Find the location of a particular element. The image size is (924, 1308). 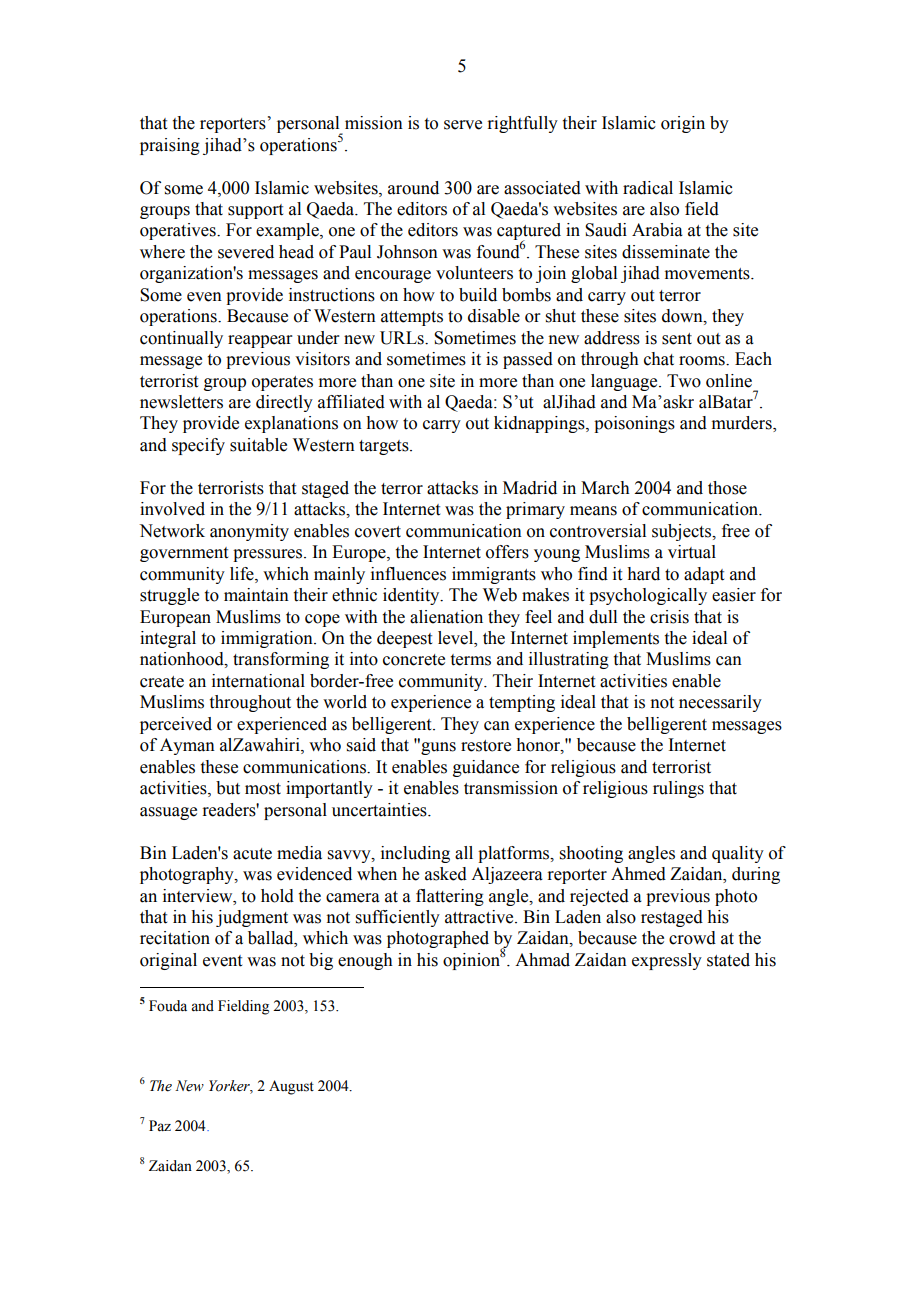

asked is located at coordinates (446, 874).
